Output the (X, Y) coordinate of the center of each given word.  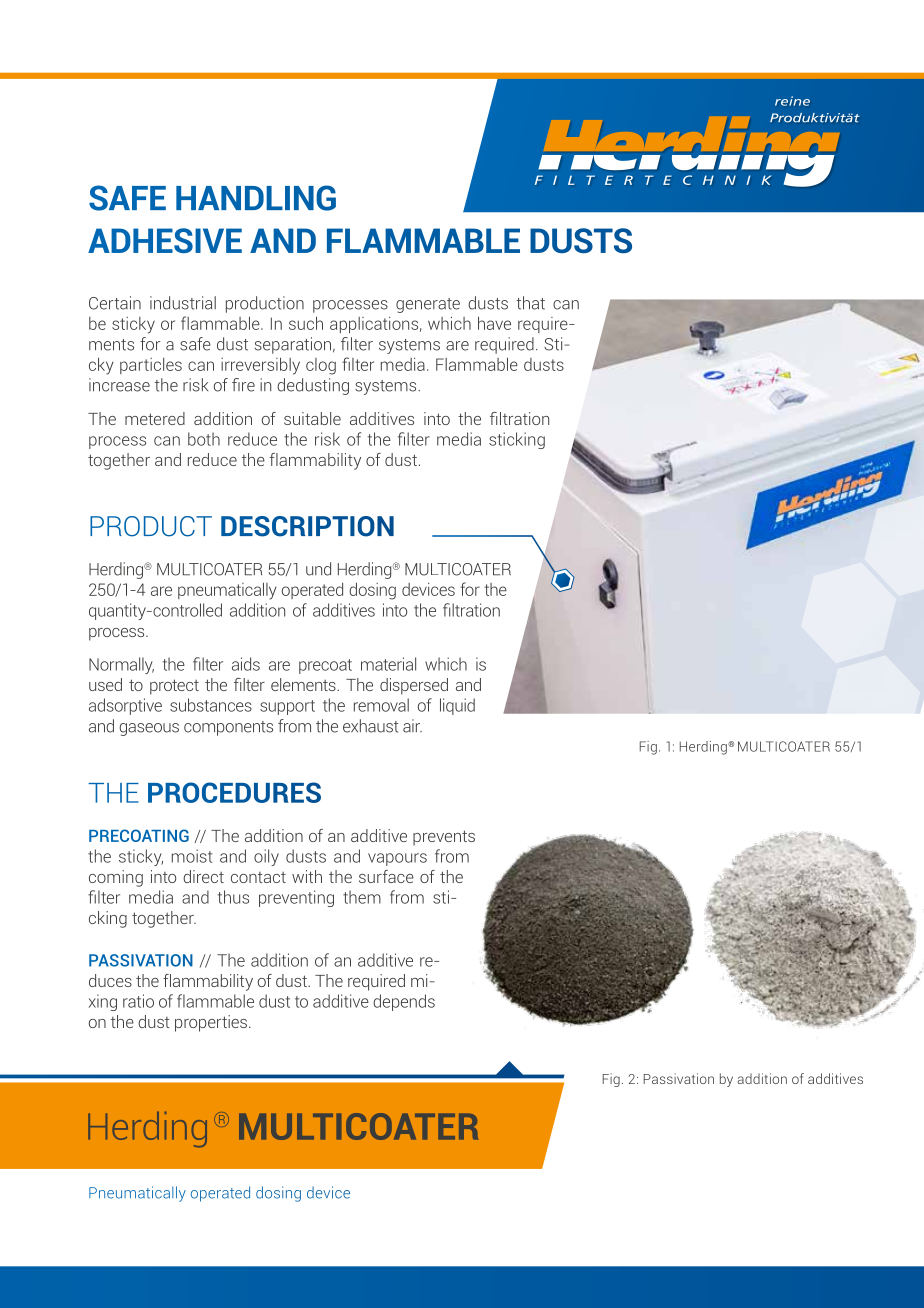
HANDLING (256, 198)
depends (404, 1002)
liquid (457, 706)
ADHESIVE (165, 240)
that (530, 303)
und (318, 569)
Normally (121, 665)
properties (211, 1023)
